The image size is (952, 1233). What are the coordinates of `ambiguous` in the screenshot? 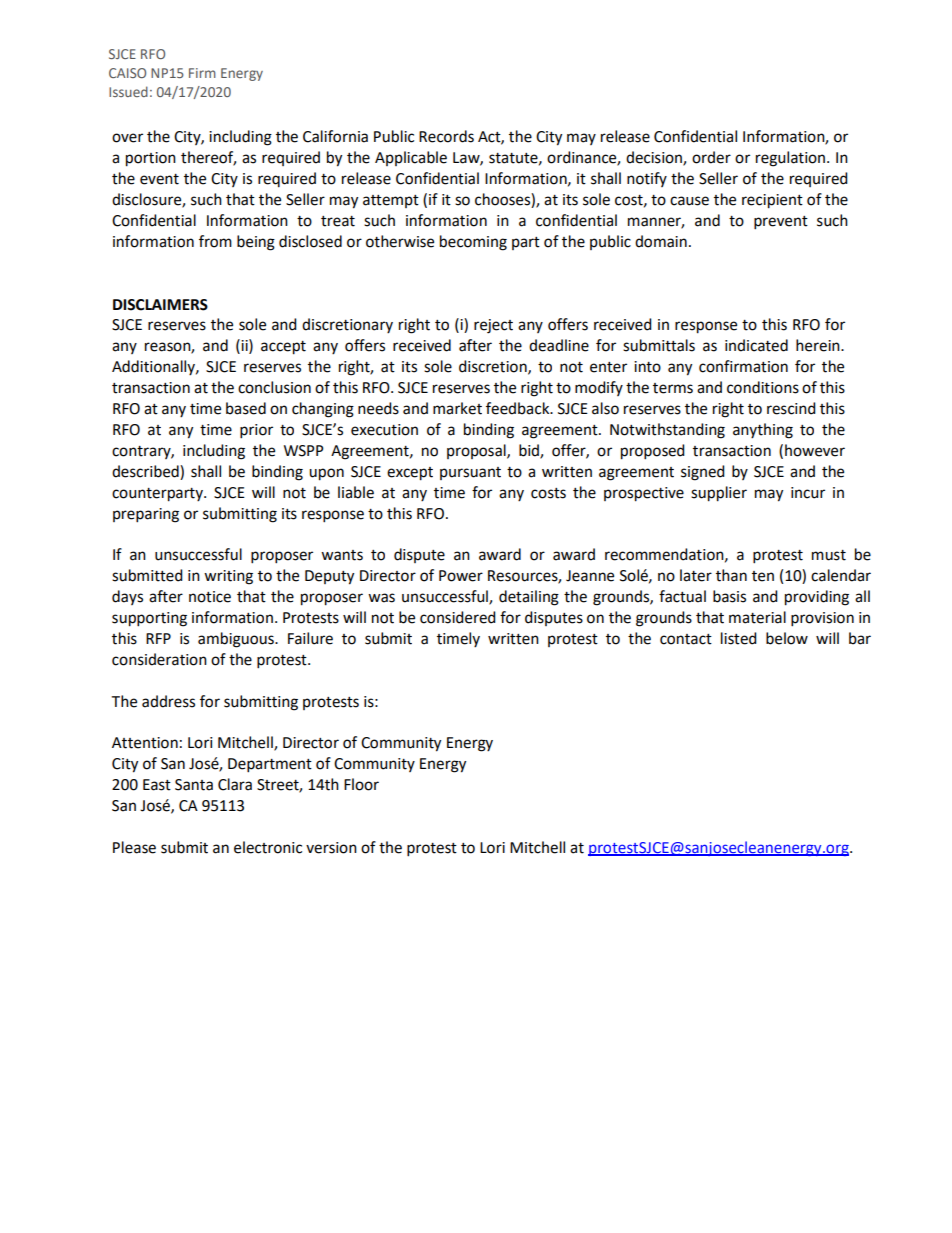 It's located at (237, 640).
